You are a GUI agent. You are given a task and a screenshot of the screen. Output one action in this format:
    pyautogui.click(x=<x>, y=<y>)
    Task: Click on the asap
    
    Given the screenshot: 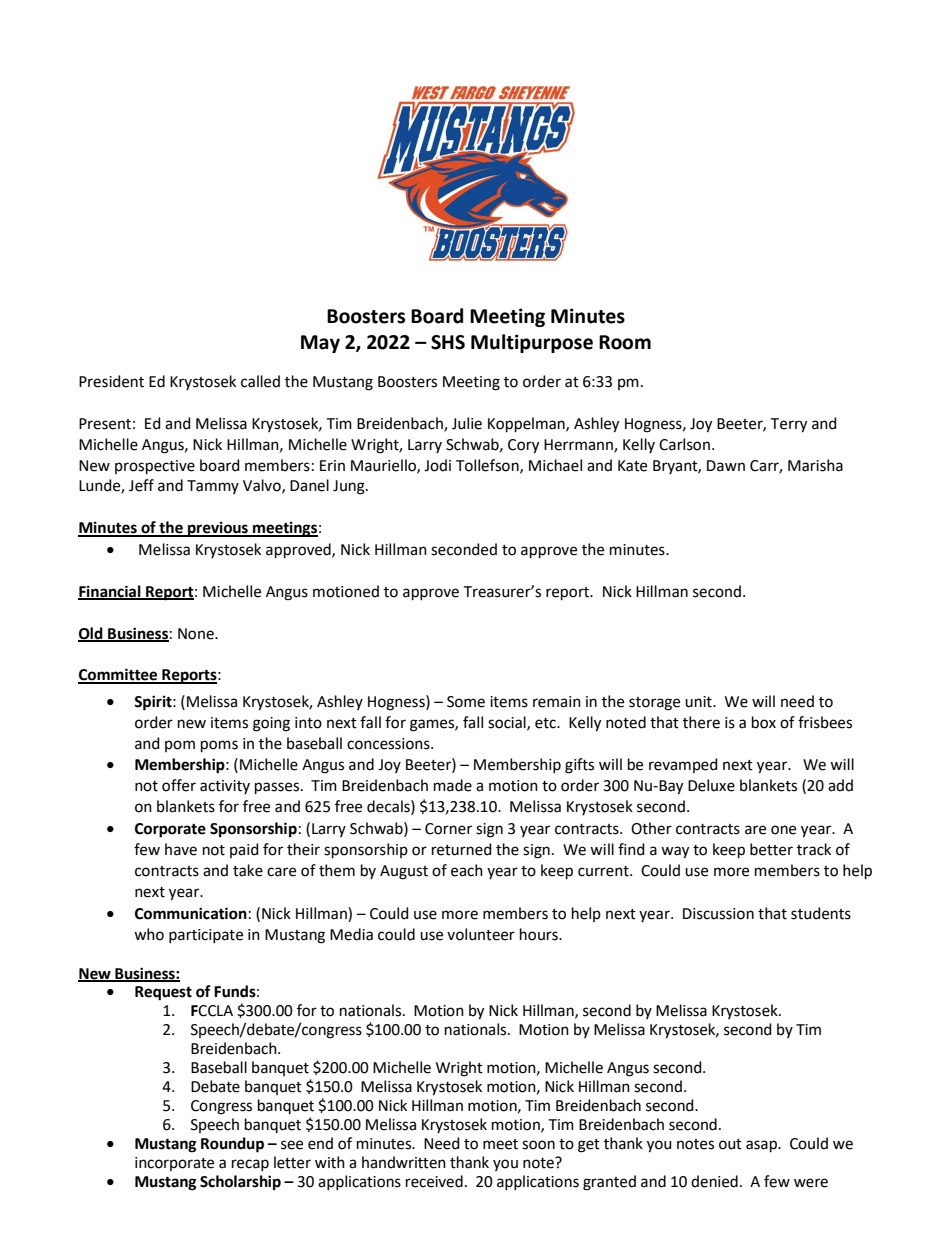 What is the action you would take?
    pyautogui.click(x=762, y=1146)
